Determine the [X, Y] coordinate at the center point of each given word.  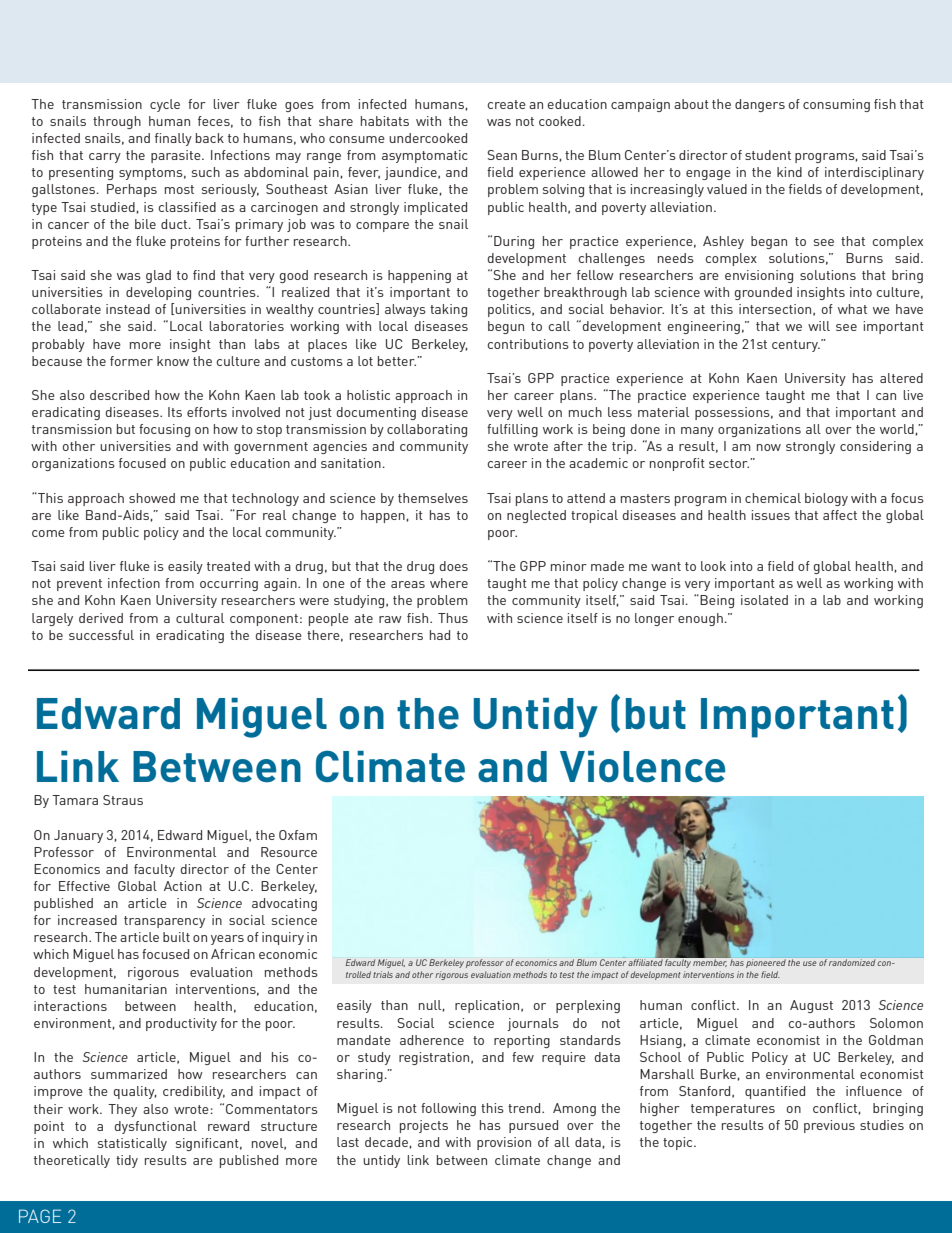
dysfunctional [155, 1127]
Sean [502, 155]
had [440, 635]
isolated [764, 600]
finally [173, 139]
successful [101, 635]
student [768, 155]
